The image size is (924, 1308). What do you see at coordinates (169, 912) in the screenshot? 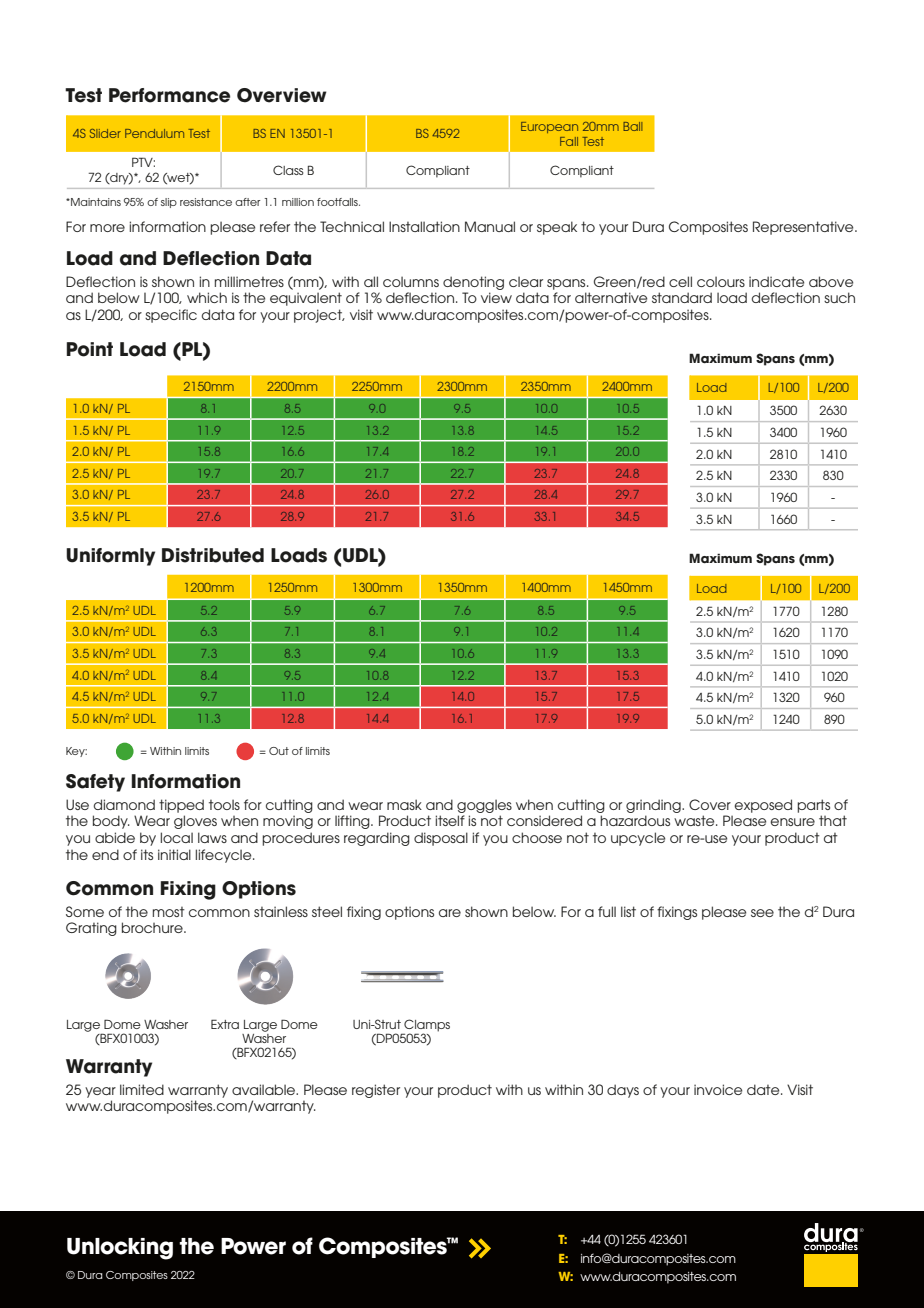
I see `most` at bounding box center [169, 912].
